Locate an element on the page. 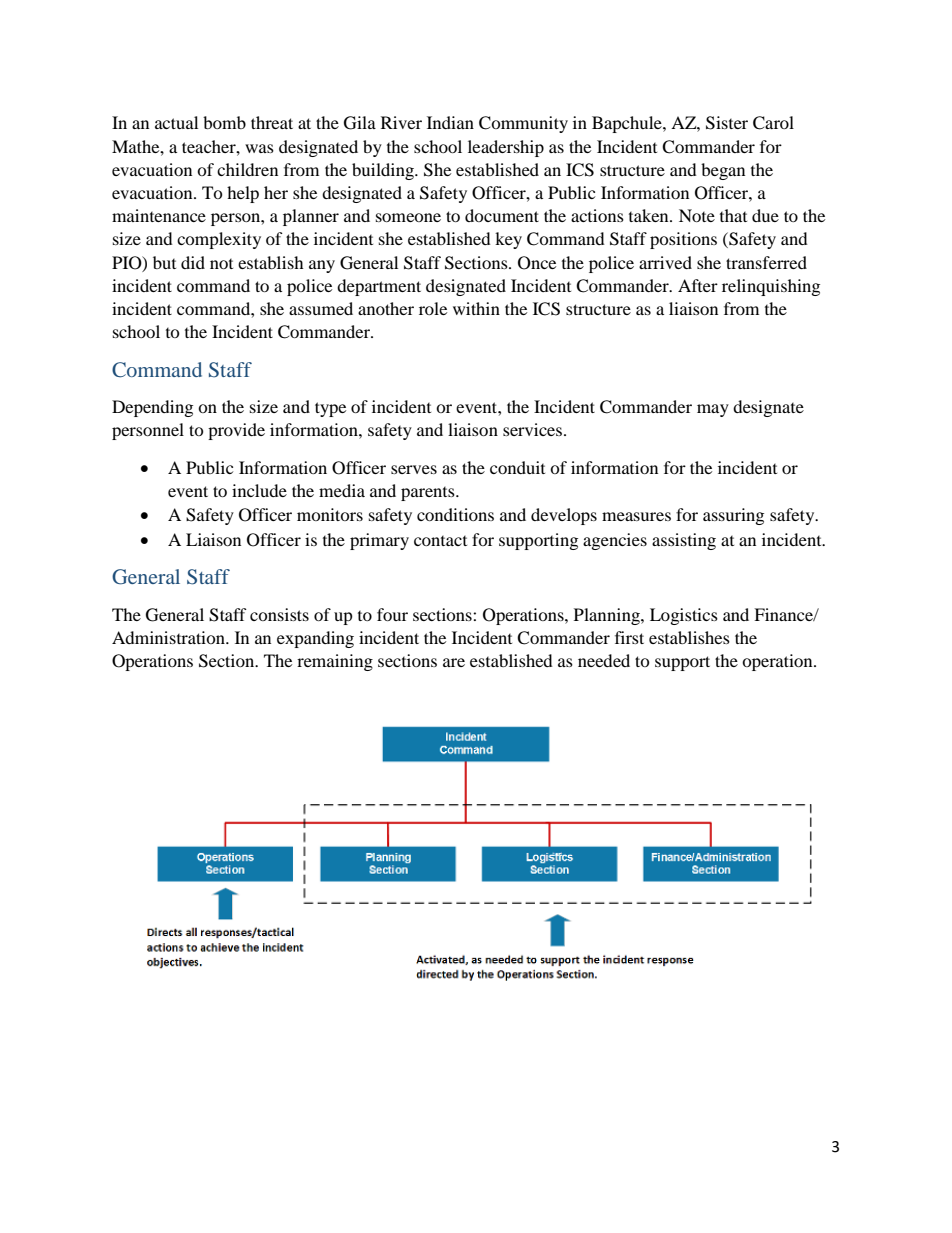 This document has height=1233, width=952. After is located at coordinates (698, 285).
